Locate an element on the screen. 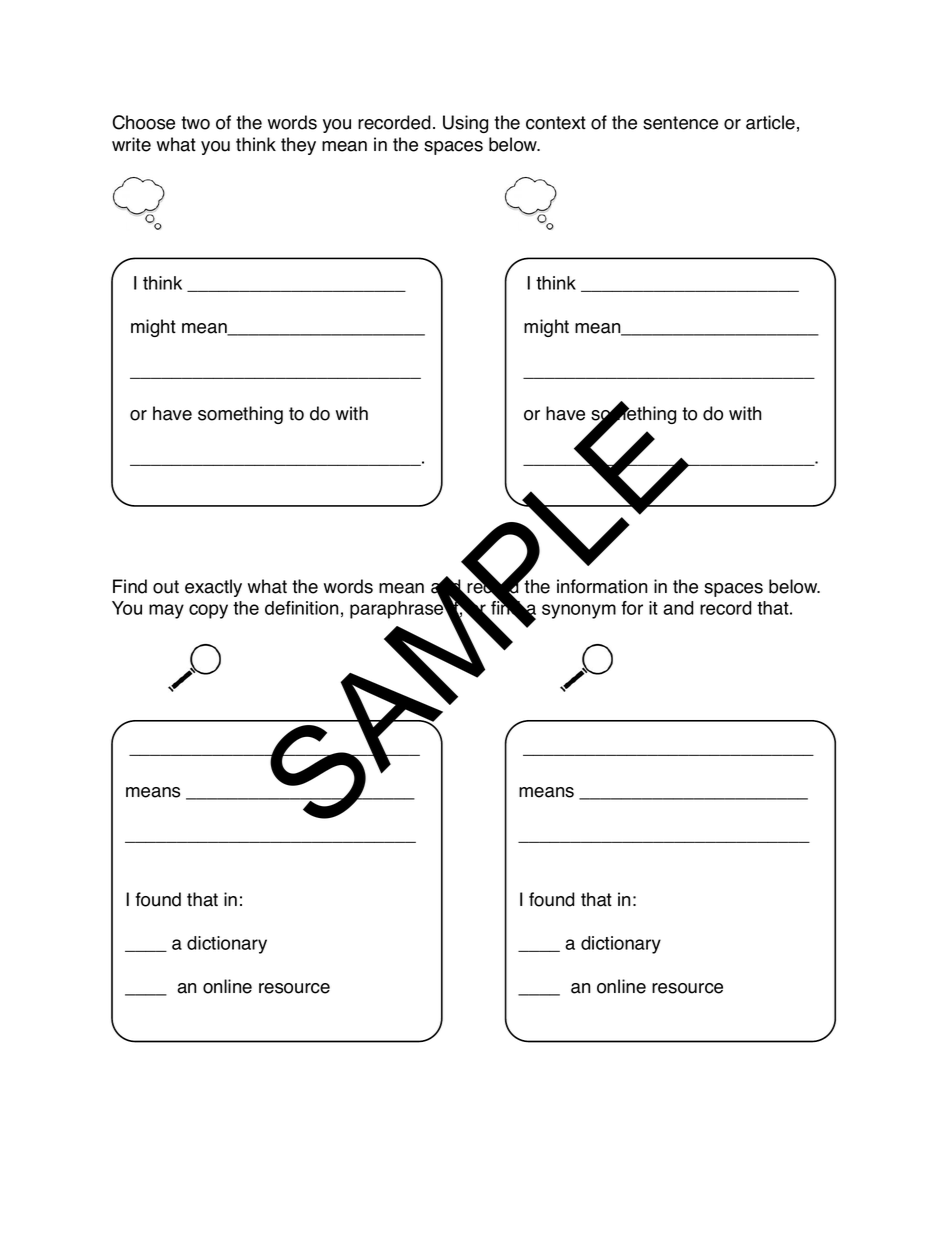 This screenshot has height=1233, width=952. information is located at coordinates (602, 586).
